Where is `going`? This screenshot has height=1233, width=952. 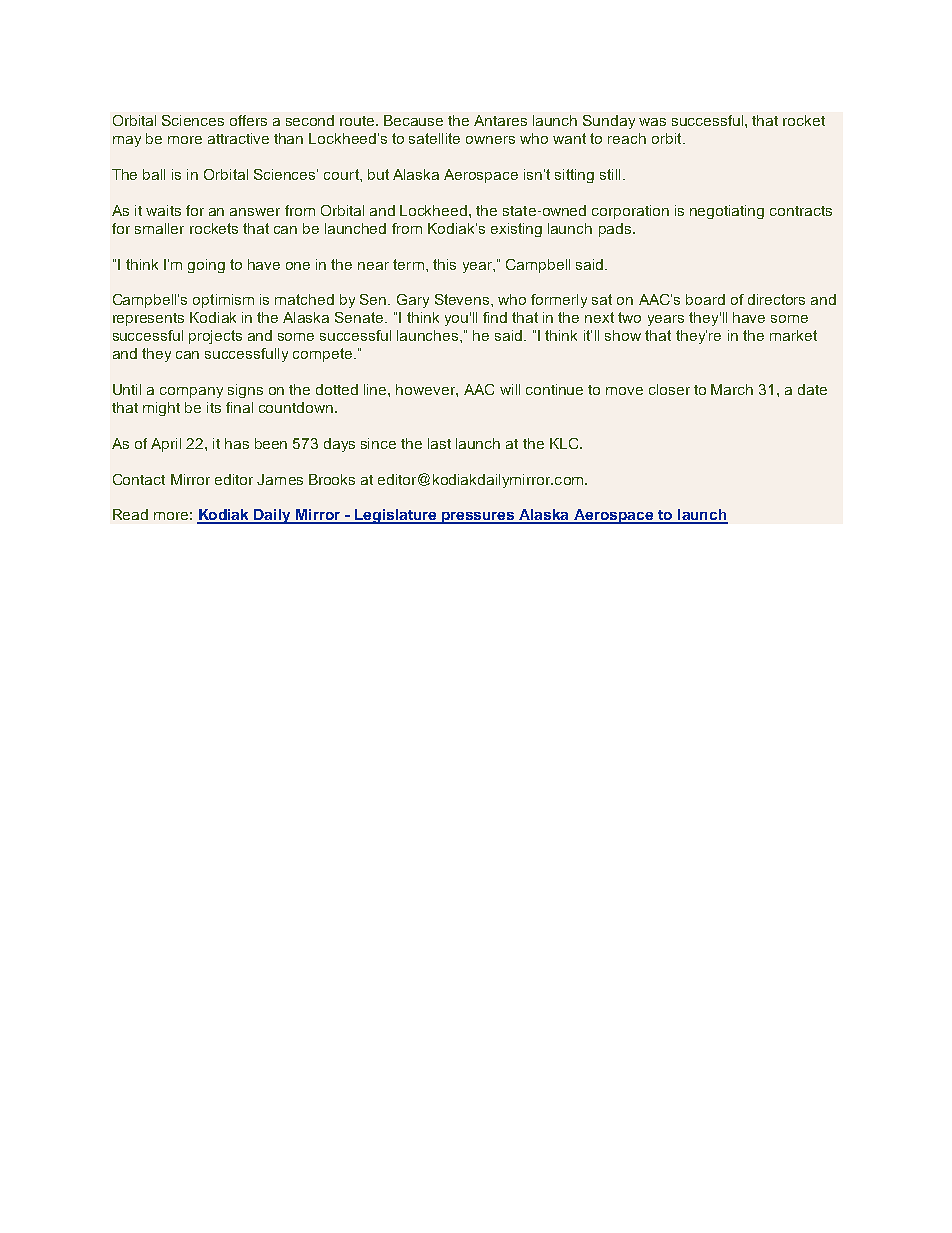
going is located at coordinates (206, 266).
